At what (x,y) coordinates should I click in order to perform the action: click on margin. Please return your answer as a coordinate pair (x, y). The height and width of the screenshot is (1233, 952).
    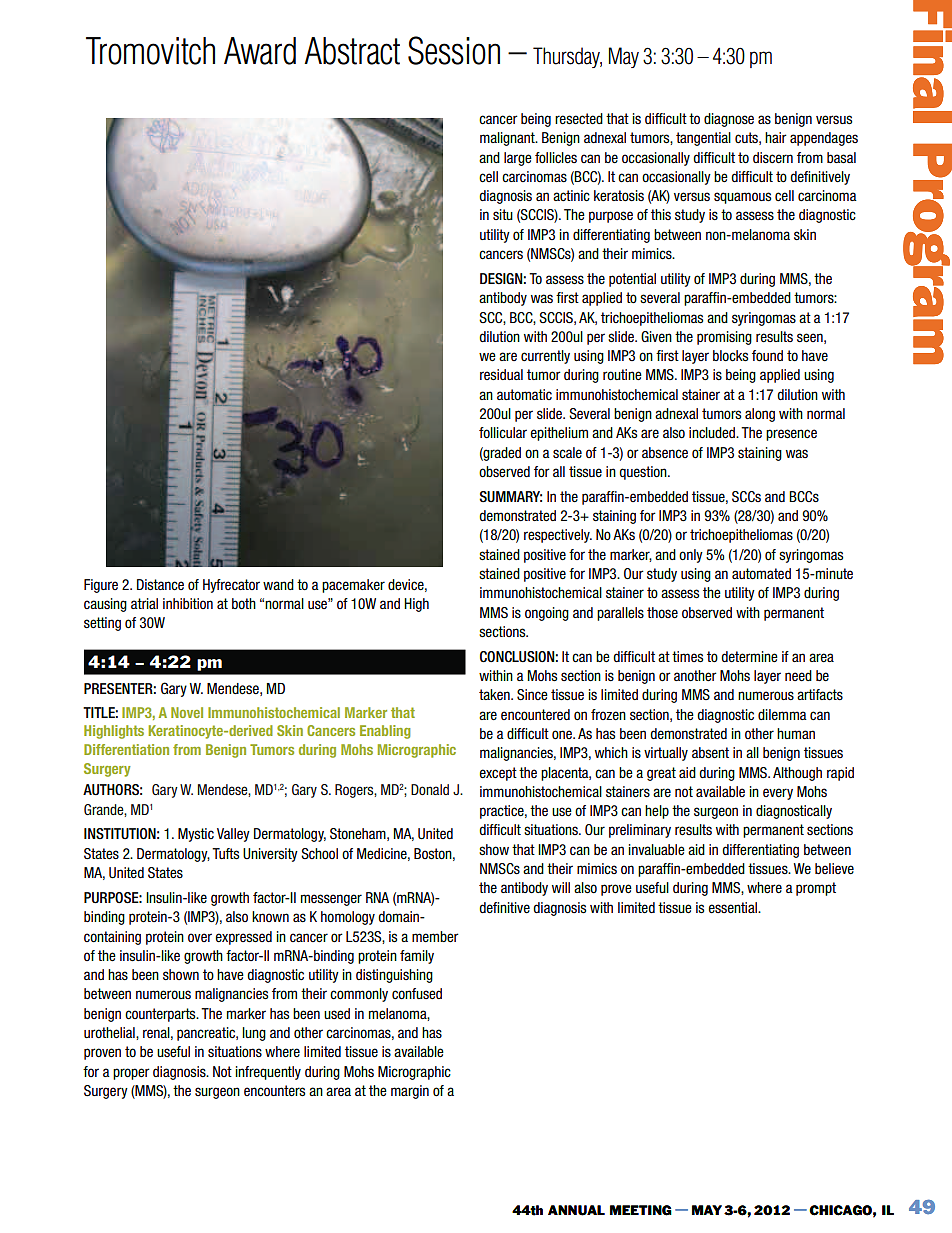
    Looking at the image, I should click on (410, 1092).
